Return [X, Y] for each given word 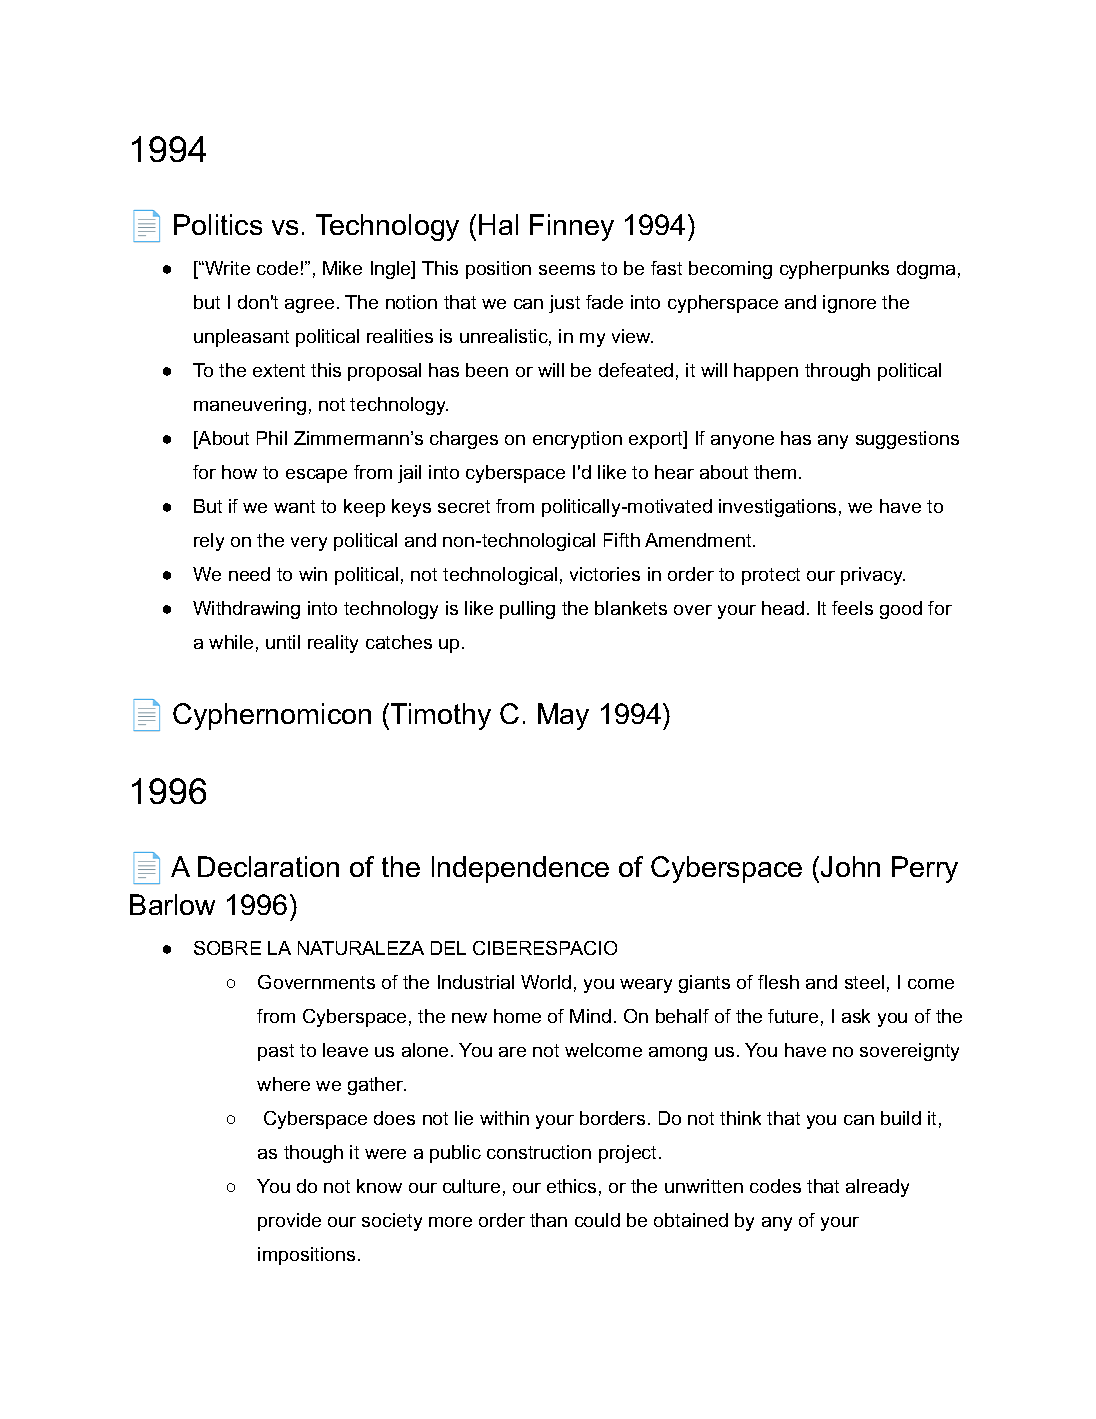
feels [852, 608]
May [563, 716]
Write [226, 268]
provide [289, 1222]
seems [567, 270]
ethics [571, 1186]
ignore [849, 304]
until [283, 642]
